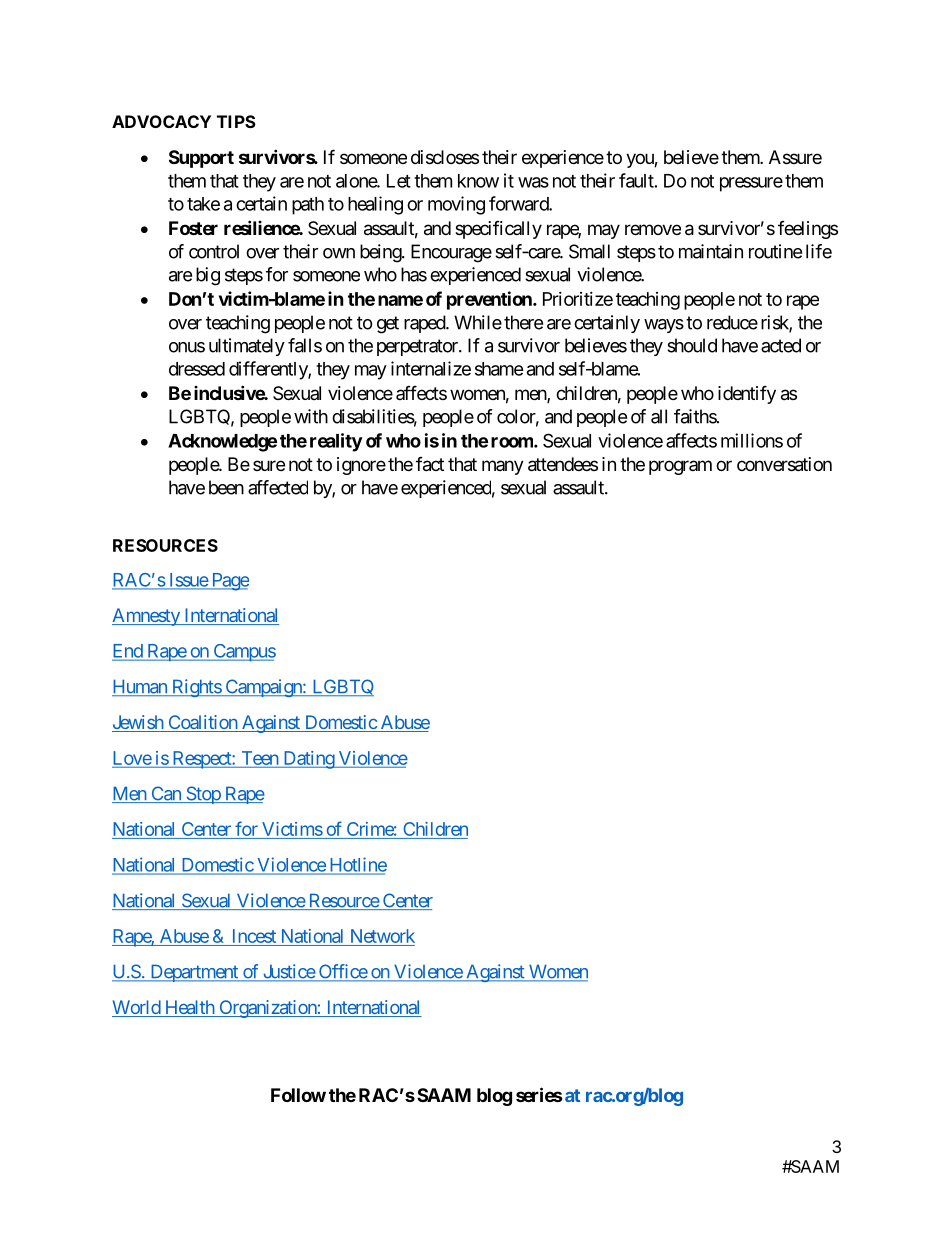  Describe the element at coordinates (194, 973) in the screenshot. I see `Department` at that location.
